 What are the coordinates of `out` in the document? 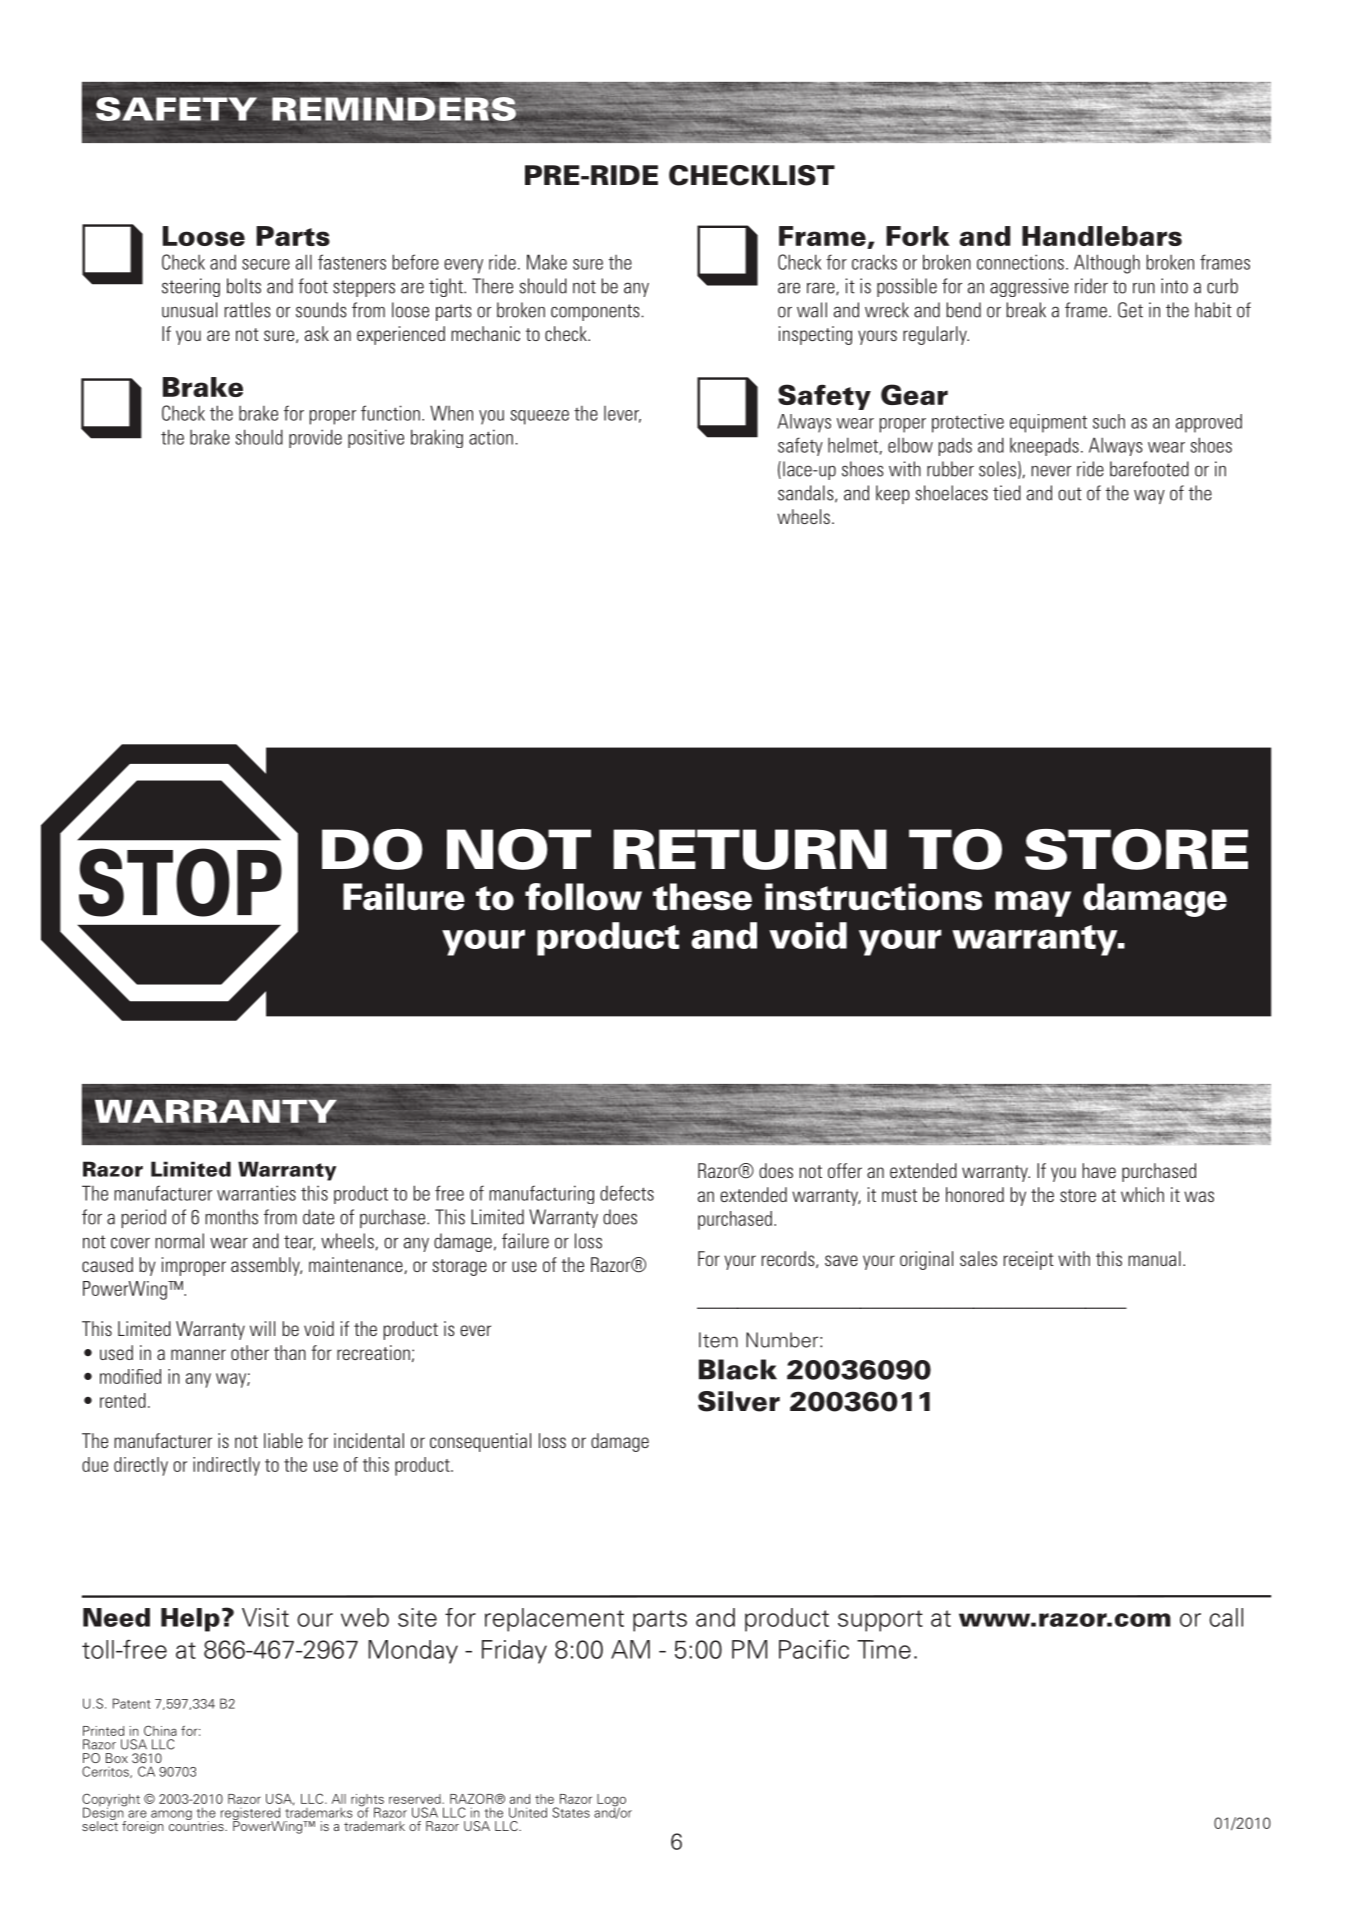 It's located at (1070, 494).
